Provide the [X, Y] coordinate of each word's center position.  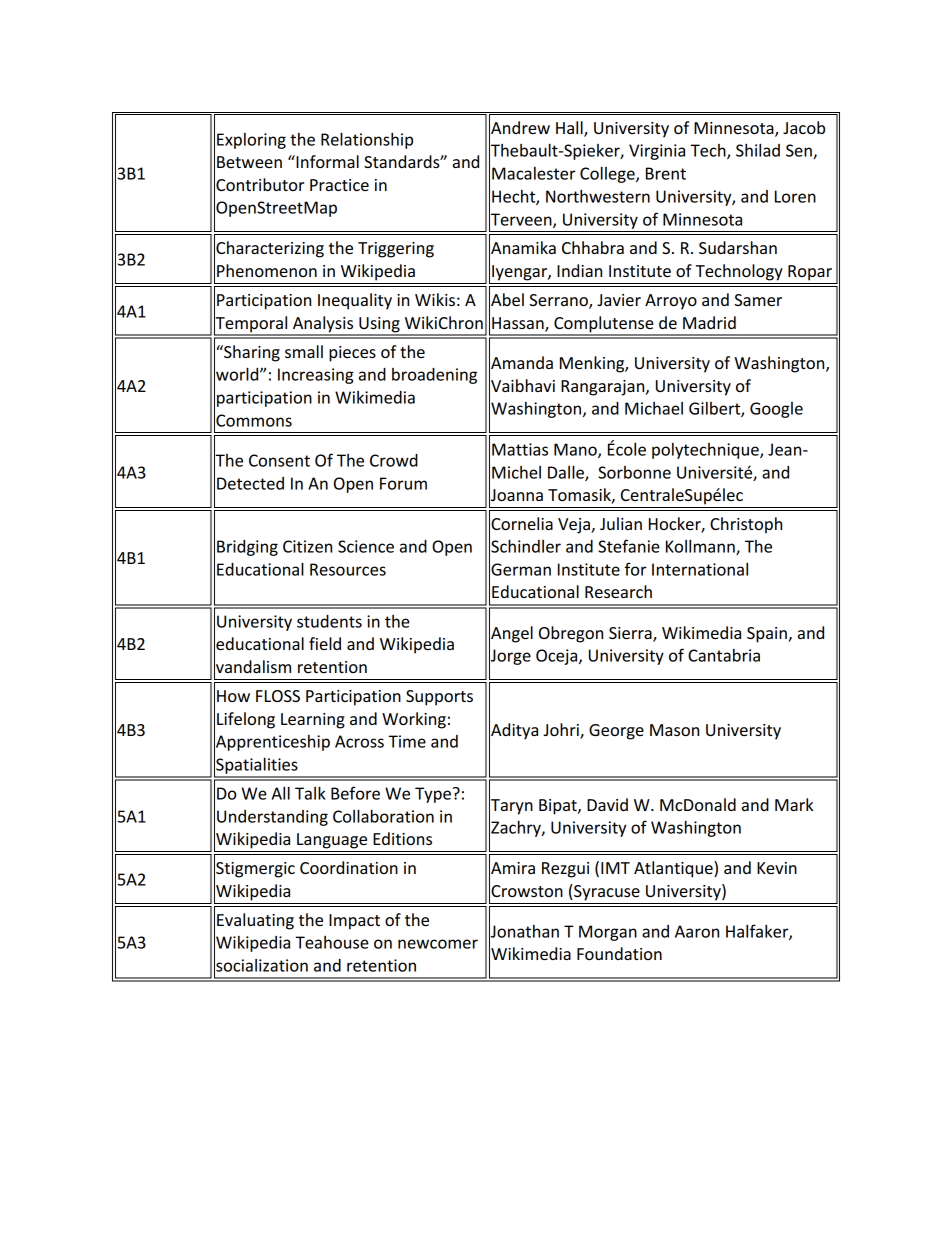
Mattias [520, 449]
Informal [326, 161]
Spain [768, 635]
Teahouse [332, 942]
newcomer [438, 944]
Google [776, 410]
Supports [439, 698]
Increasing [316, 376]
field [325, 643]
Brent [666, 173]
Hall [570, 128]
